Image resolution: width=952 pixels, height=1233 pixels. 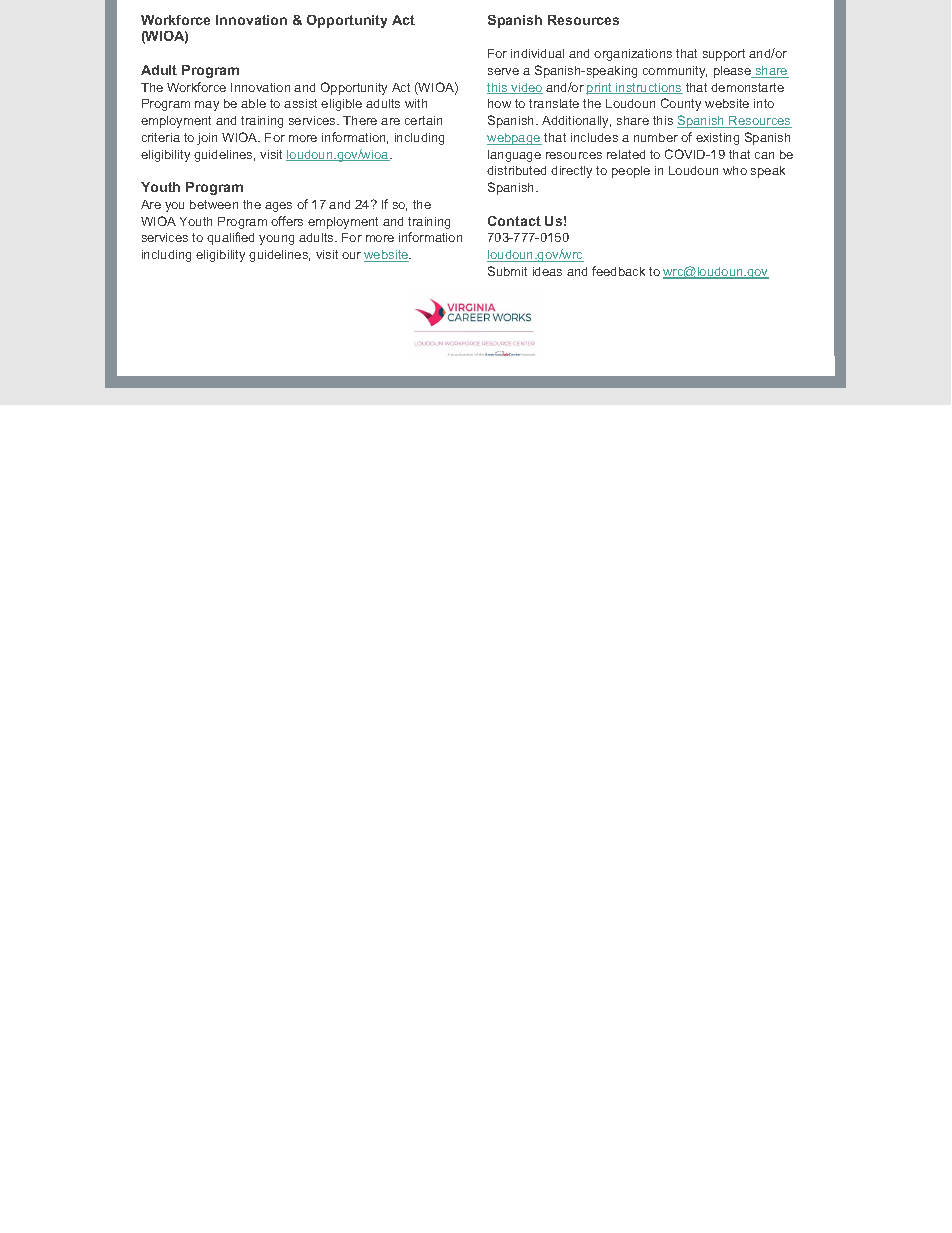 I want to click on people, so click(x=631, y=172).
